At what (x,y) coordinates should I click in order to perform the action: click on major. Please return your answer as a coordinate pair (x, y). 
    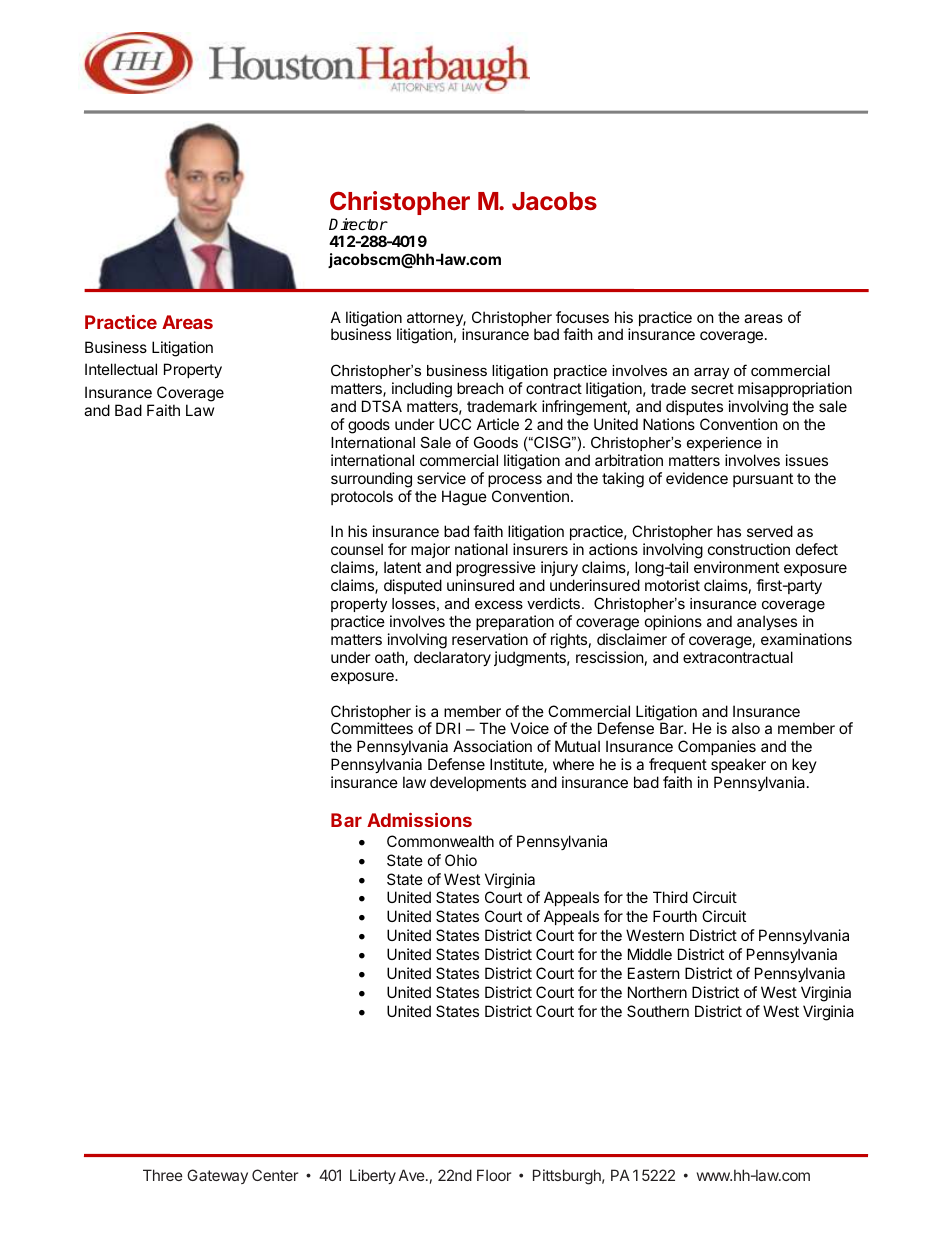
    Looking at the image, I should click on (431, 552).
